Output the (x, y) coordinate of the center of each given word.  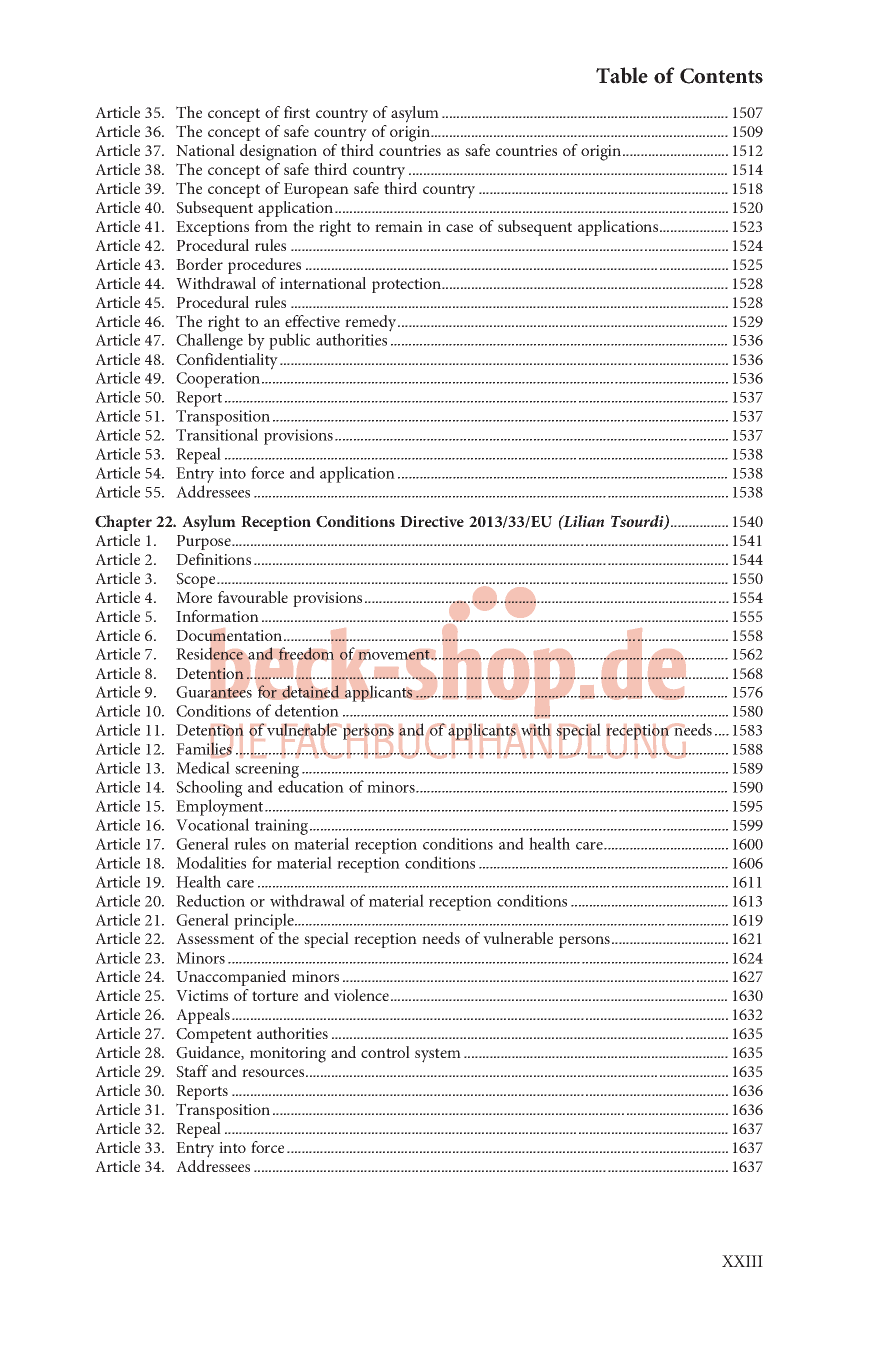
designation (278, 152)
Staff (192, 1071)
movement (395, 655)
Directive (432, 521)
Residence (209, 653)
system (438, 1055)
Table (622, 75)
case (459, 228)
